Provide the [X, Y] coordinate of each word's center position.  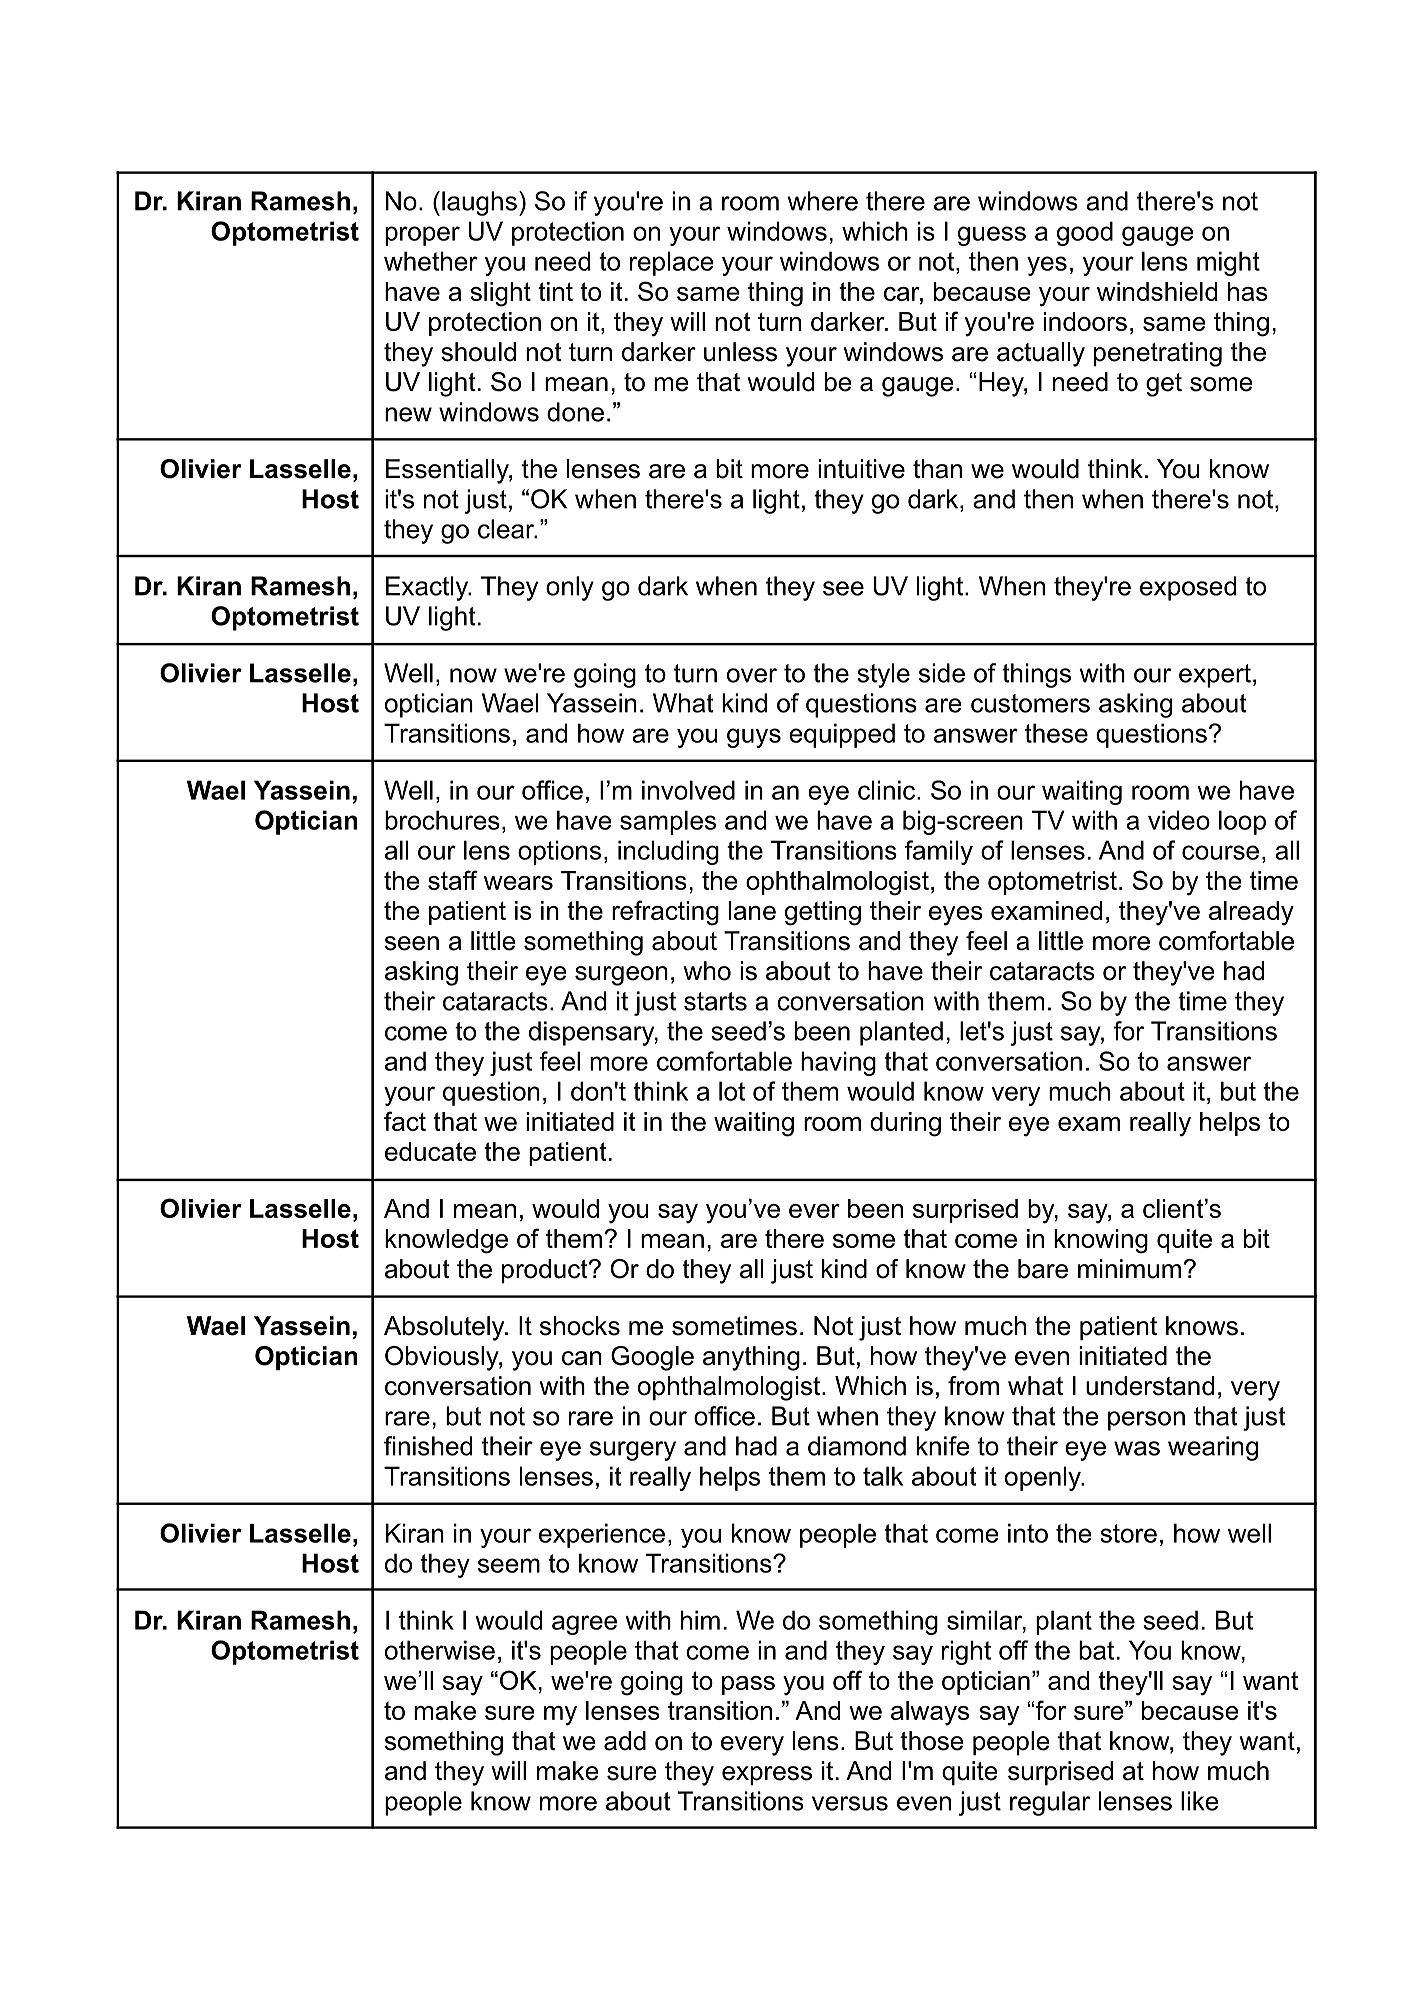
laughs [479, 203]
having [838, 1063]
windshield [1157, 291]
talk [883, 1476]
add [625, 1741]
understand [1150, 1386]
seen [412, 943]
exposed [1188, 588]
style [883, 675]
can [582, 1358]
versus [850, 1803]
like [1200, 1801]
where [823, 201]
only [570, 588]
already [1251, 913]
